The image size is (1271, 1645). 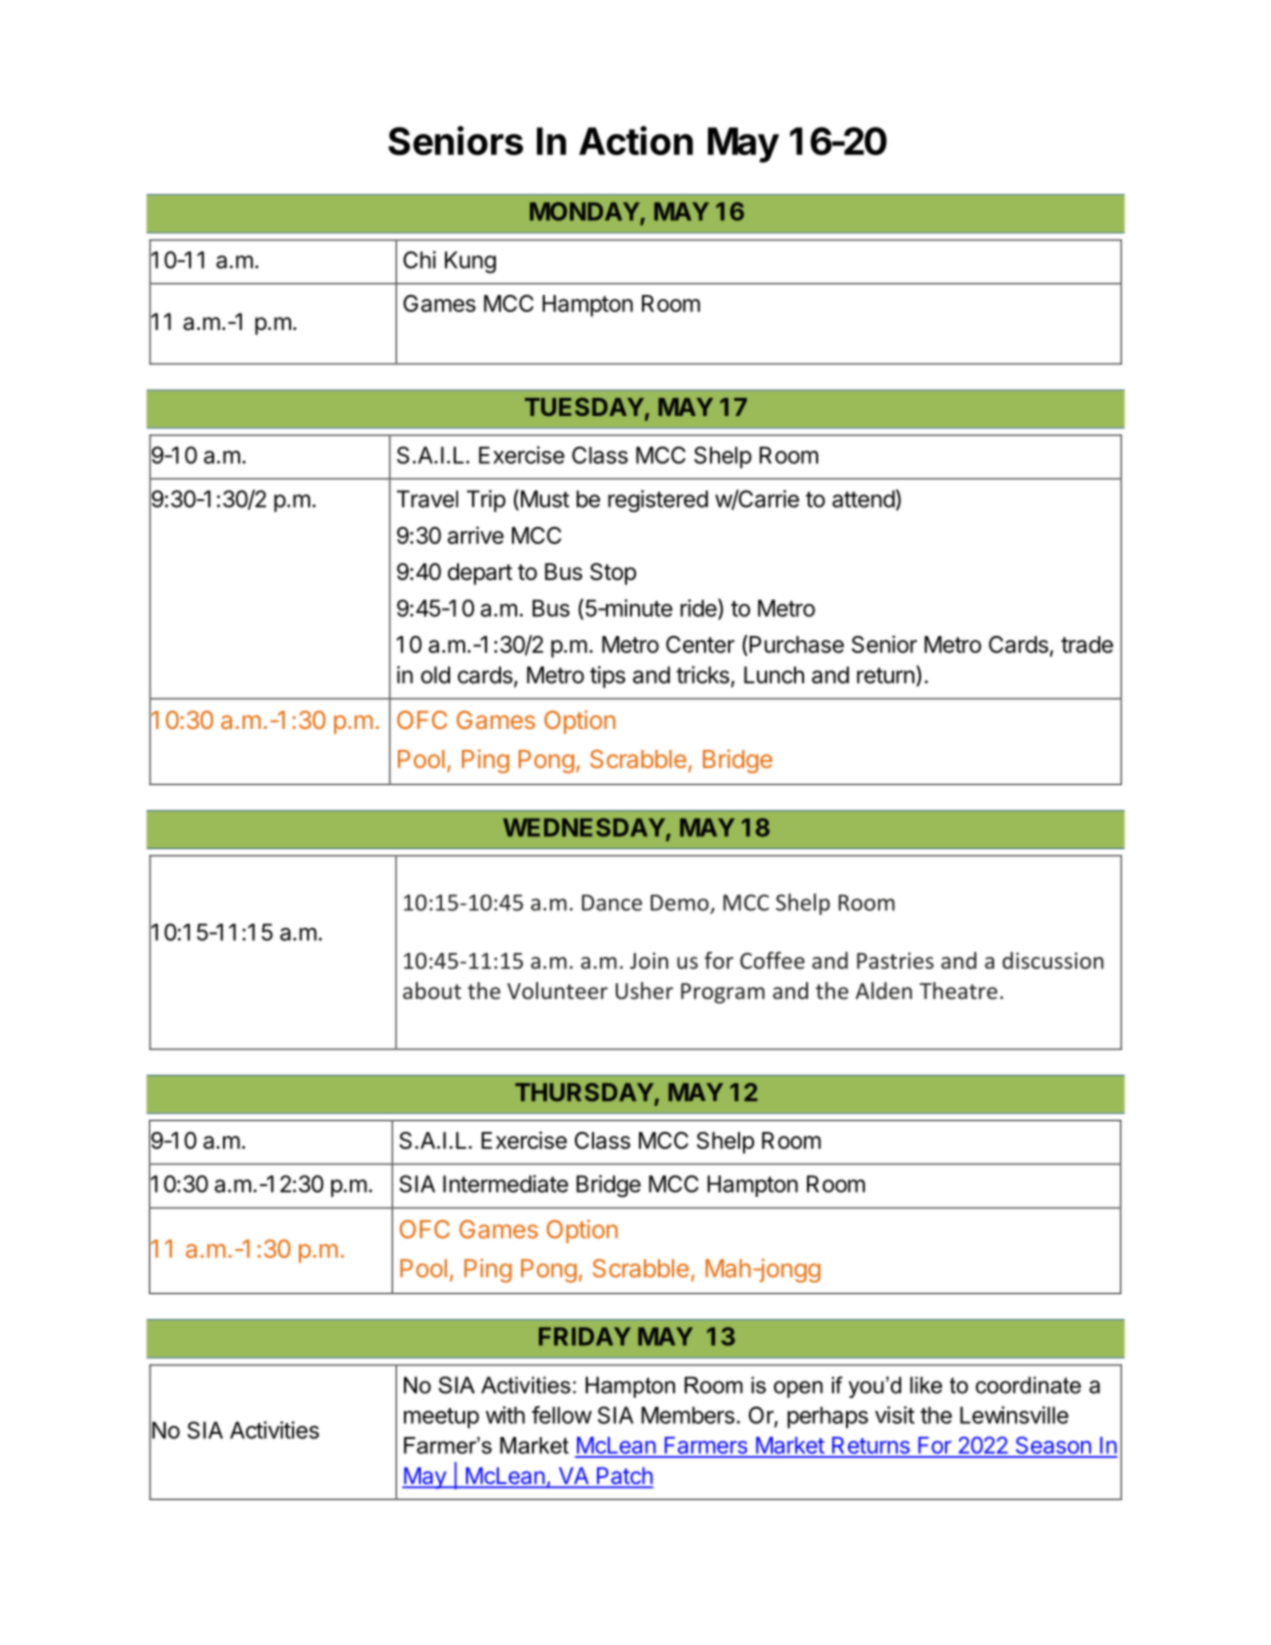 I want to click on depart, so click(x=480, y=574).
